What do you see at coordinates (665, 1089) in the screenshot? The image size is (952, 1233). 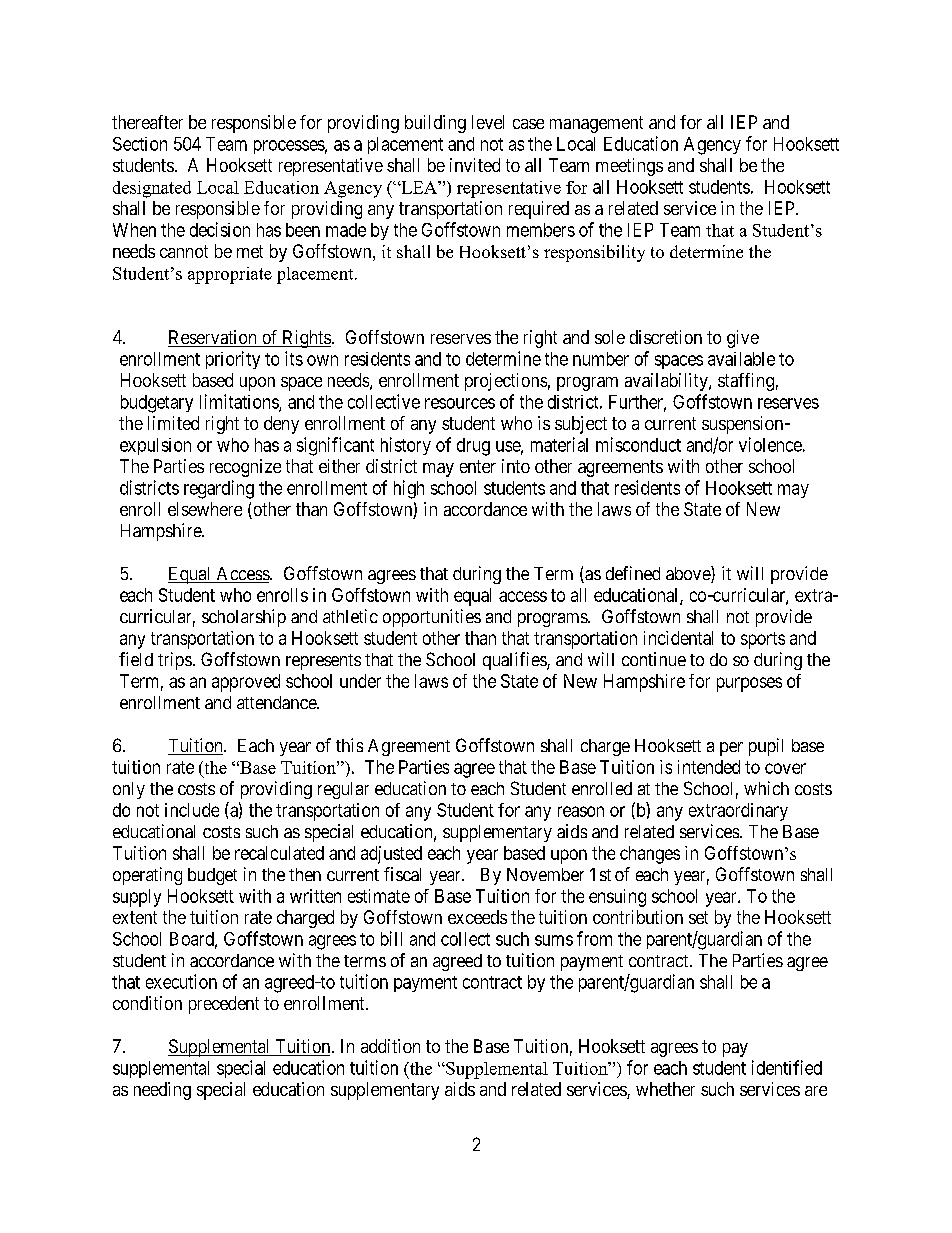 I see `whether` at bounding box center [665, 1089].
